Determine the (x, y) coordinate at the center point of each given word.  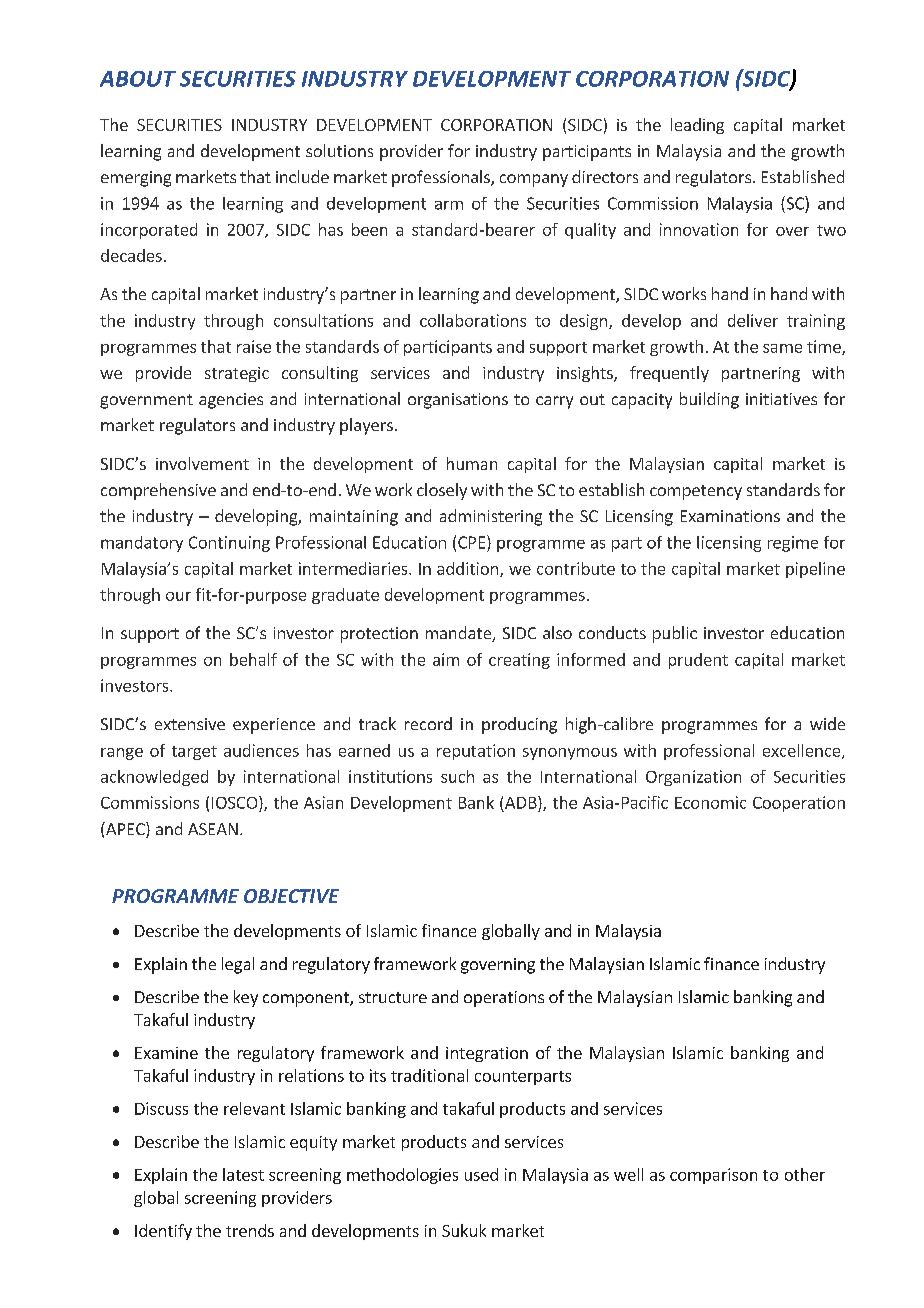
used (481, 1174)
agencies (231, 401)
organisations (458, 401)
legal (238, 965)
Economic (710, 802)
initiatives (781, 399)
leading (697, 126)
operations (504, 999)
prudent (698, 661)
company (534, 180)
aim (446, 659)
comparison (713, 1176)
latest (243, 1174)
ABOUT (138, 79)
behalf (253, 659)
